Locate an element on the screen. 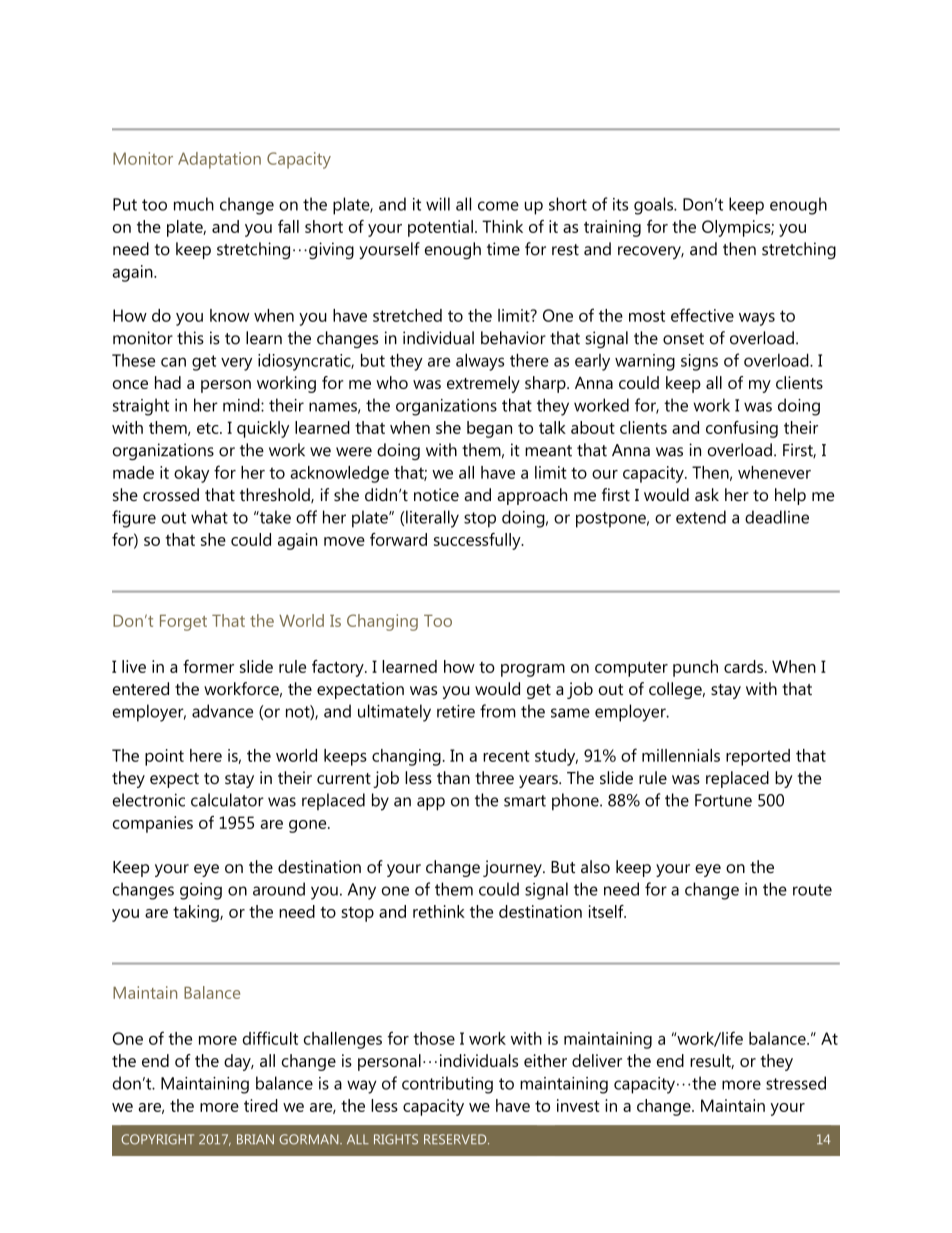 The image size is (952, 1233). ask is located at coordinates (707, 494).
